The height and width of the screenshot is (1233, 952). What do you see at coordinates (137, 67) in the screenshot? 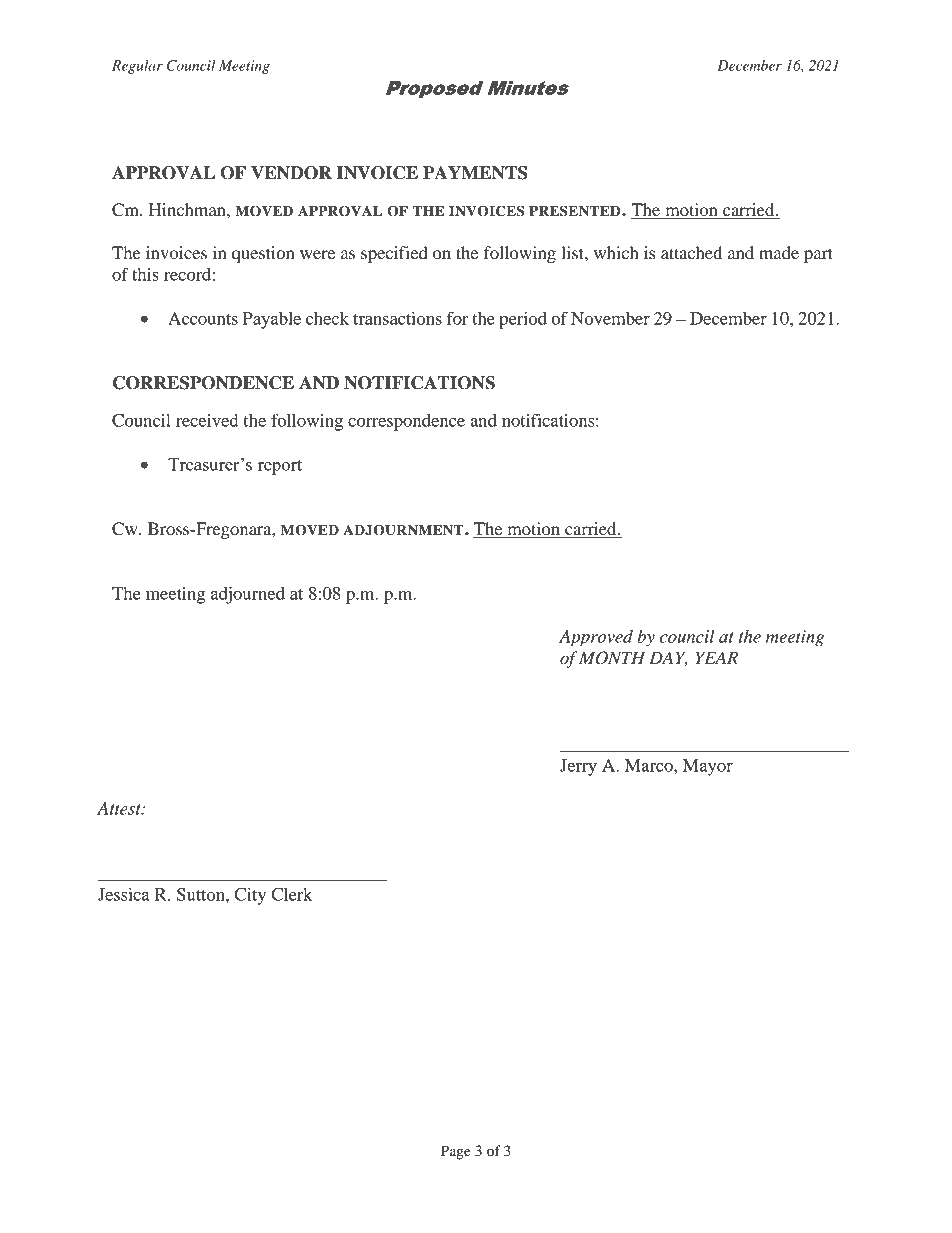
I see `Regular` at bounding box center [137, 67].
